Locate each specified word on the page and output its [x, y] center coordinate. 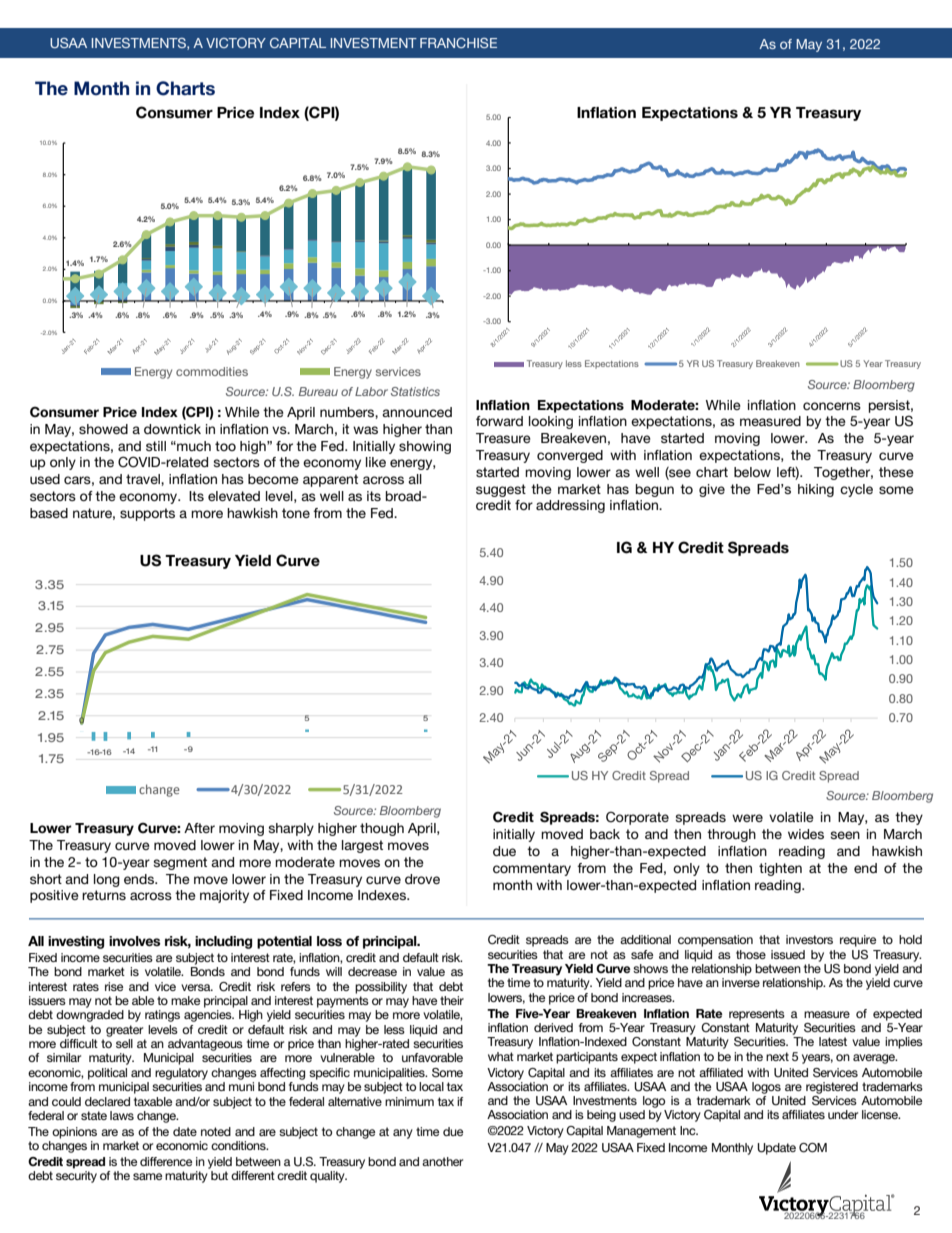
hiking [816, 490]
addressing [570, 506]
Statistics [415, 391]
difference [166, 1161]
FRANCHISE [458, 43]
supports [147, 514]
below [752, 472]
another [442, 1161]
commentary [532, 869]
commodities [212, 371]
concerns [832, 406]
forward [499, 421]
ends [140, 879]
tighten [780, 869]
